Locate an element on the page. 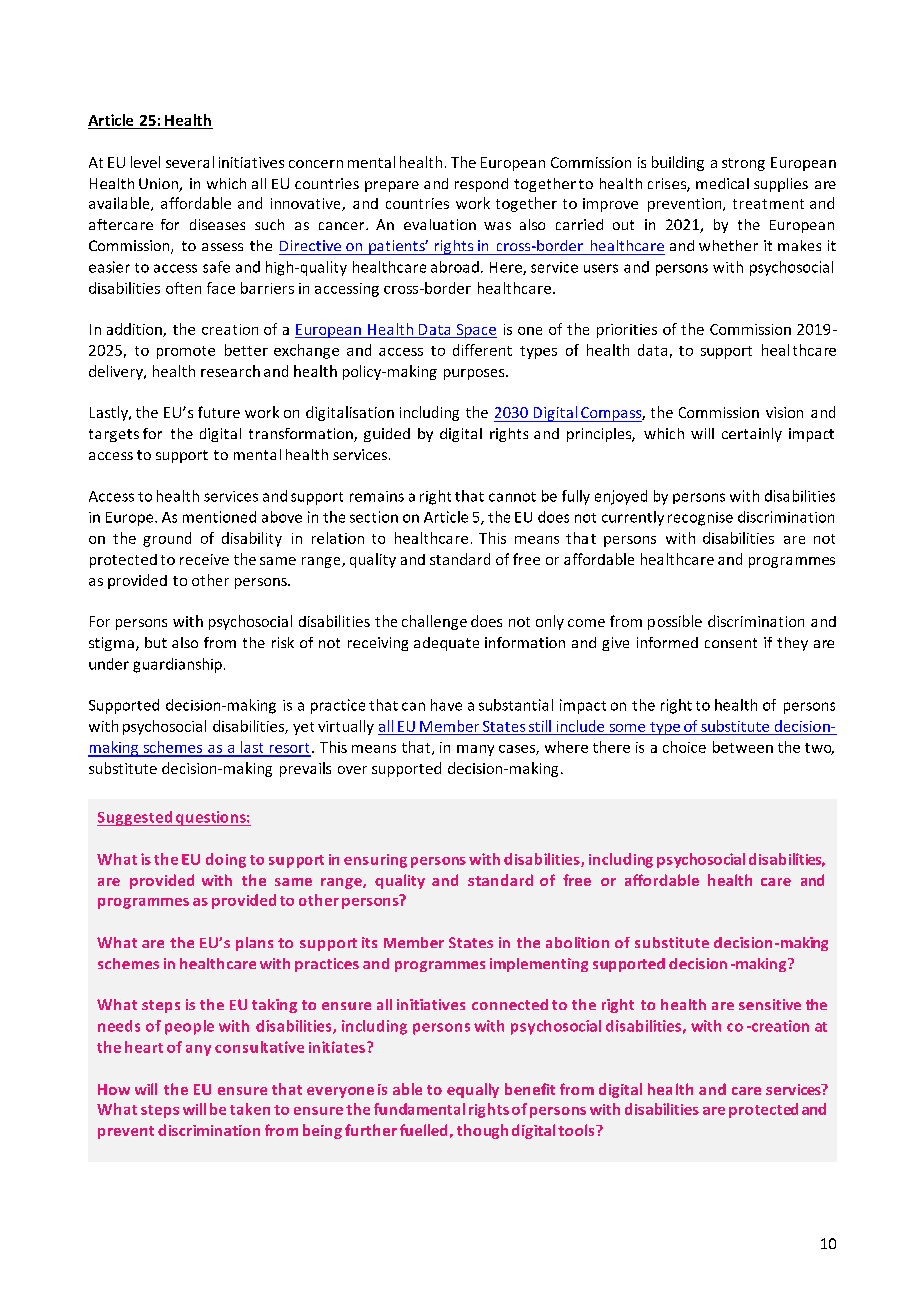 The image size is (924, 1309). medical is located at coordinates (722, 183).
